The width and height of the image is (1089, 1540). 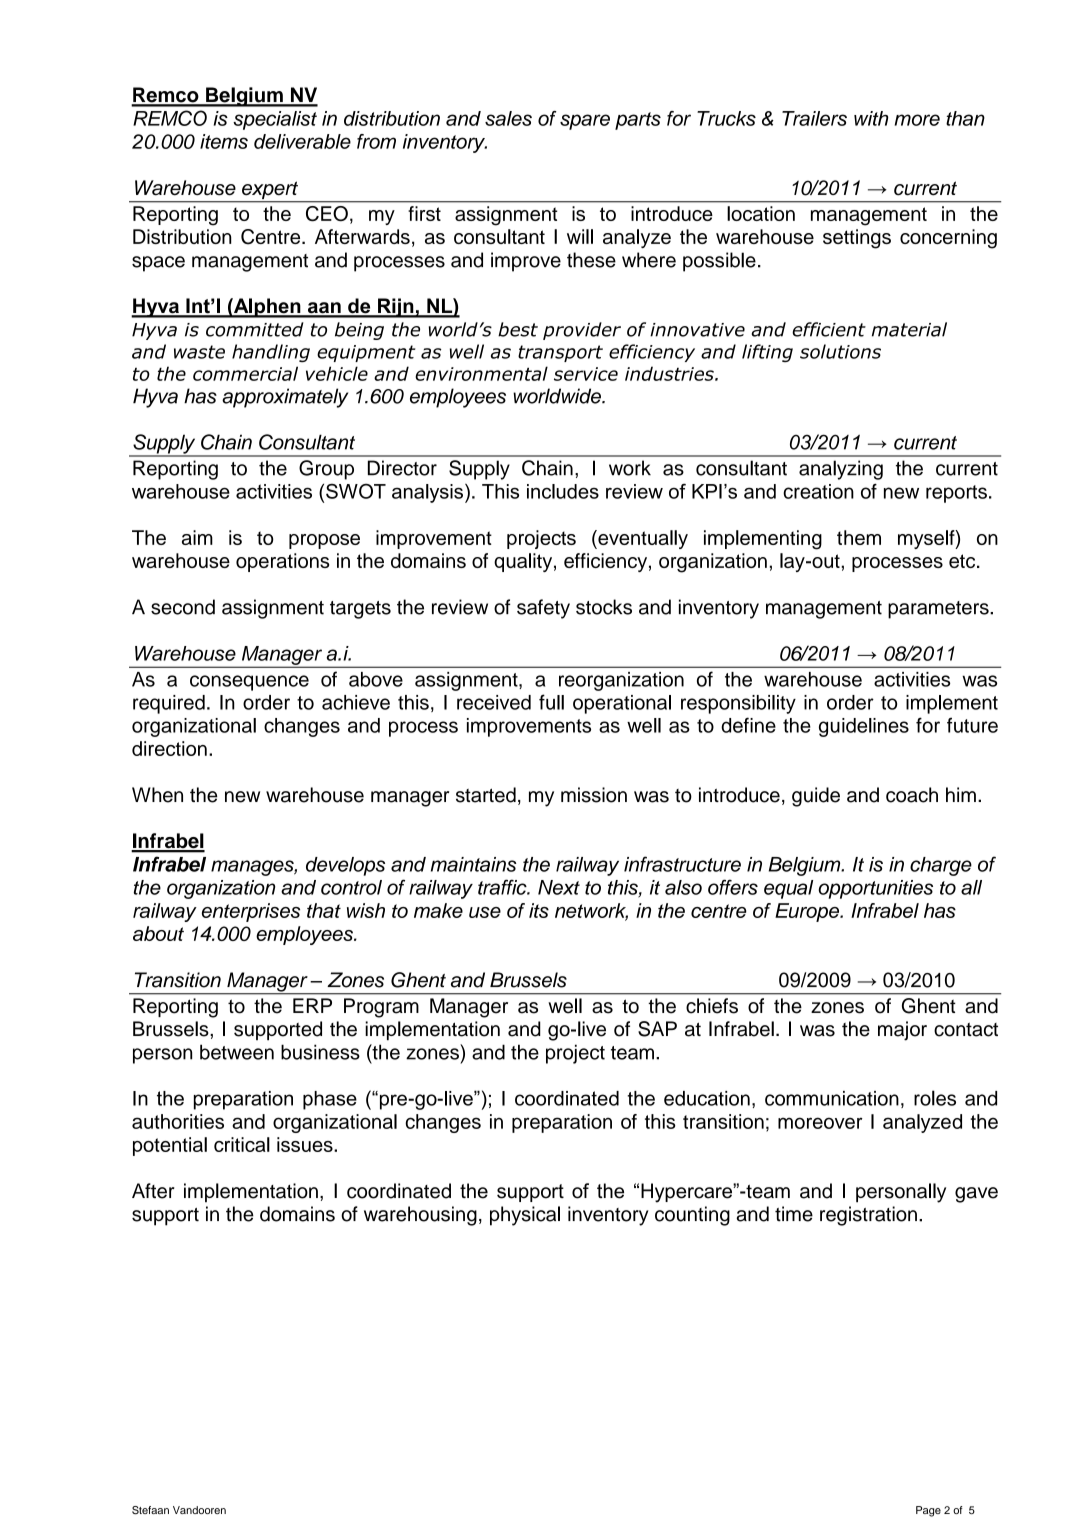 What do you see at coordinates (157, 795) in the image?
I see `When` at bounding box center [157, 795].
